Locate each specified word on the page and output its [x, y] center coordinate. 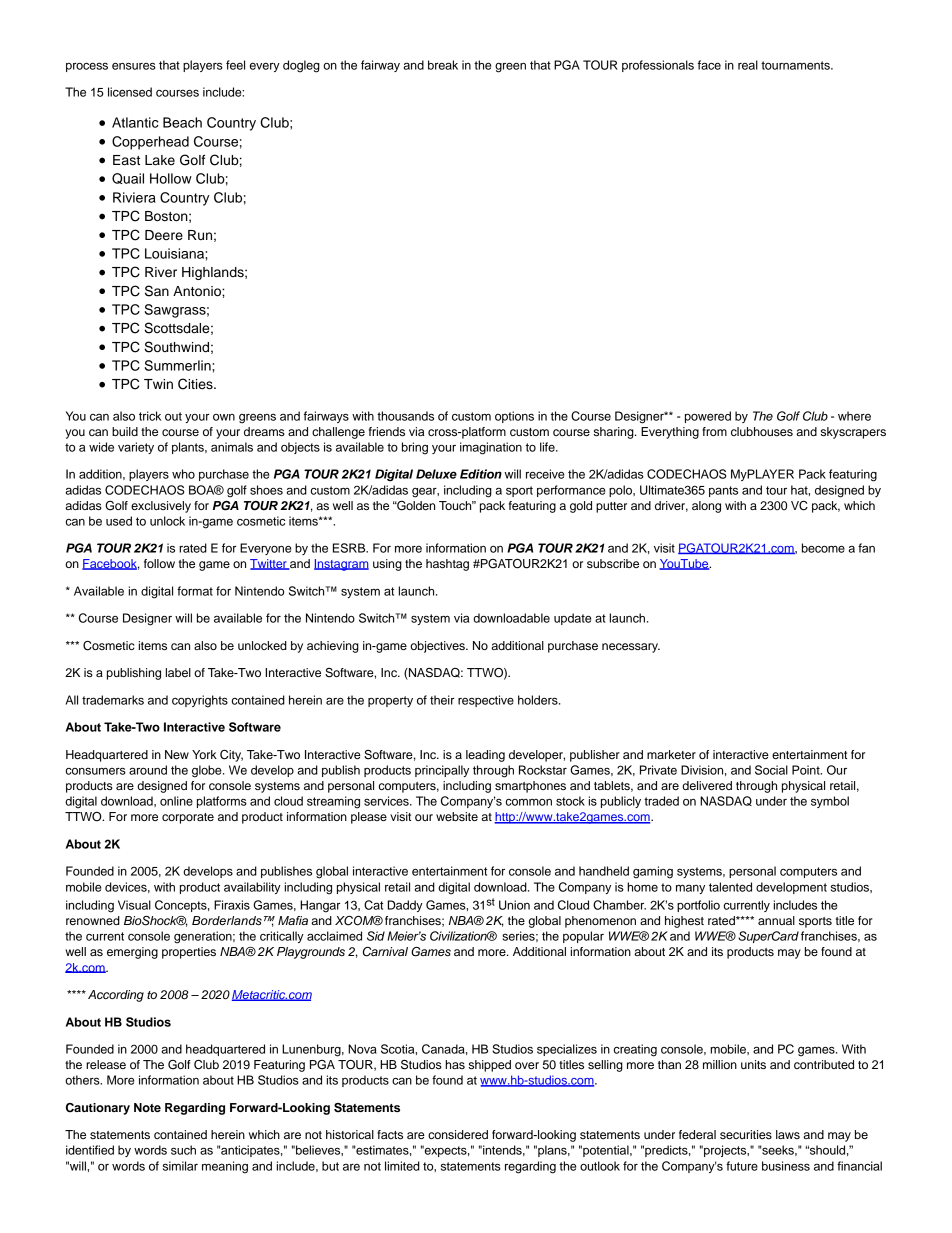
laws [788, 1134]
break [443, 65]
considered [458, 1134]
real [748, 65]
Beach [182, 122]
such [183, 1150]
